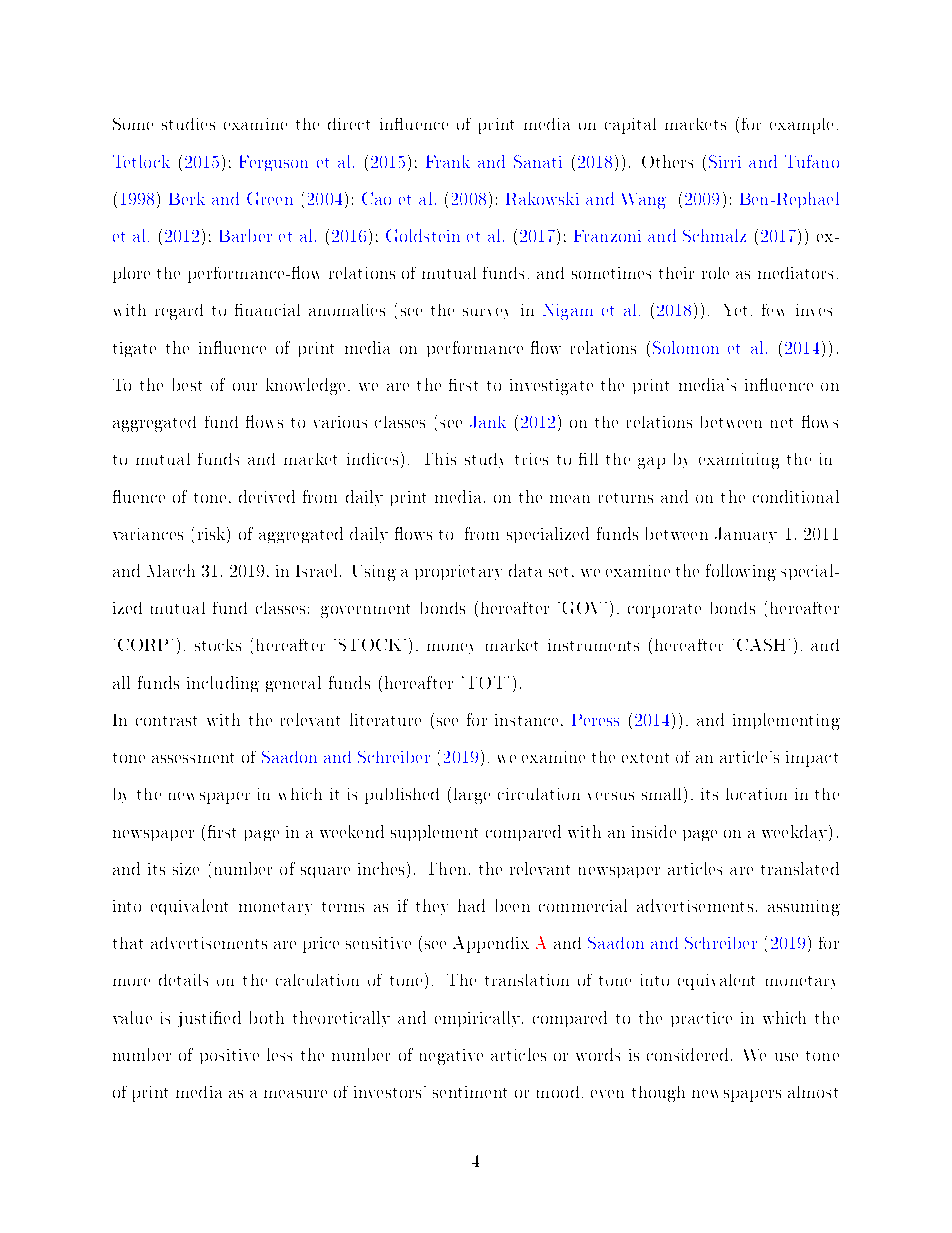  Describe the element at coordinates (229, 1056) in the screenshot. I see `positive` at that location.
